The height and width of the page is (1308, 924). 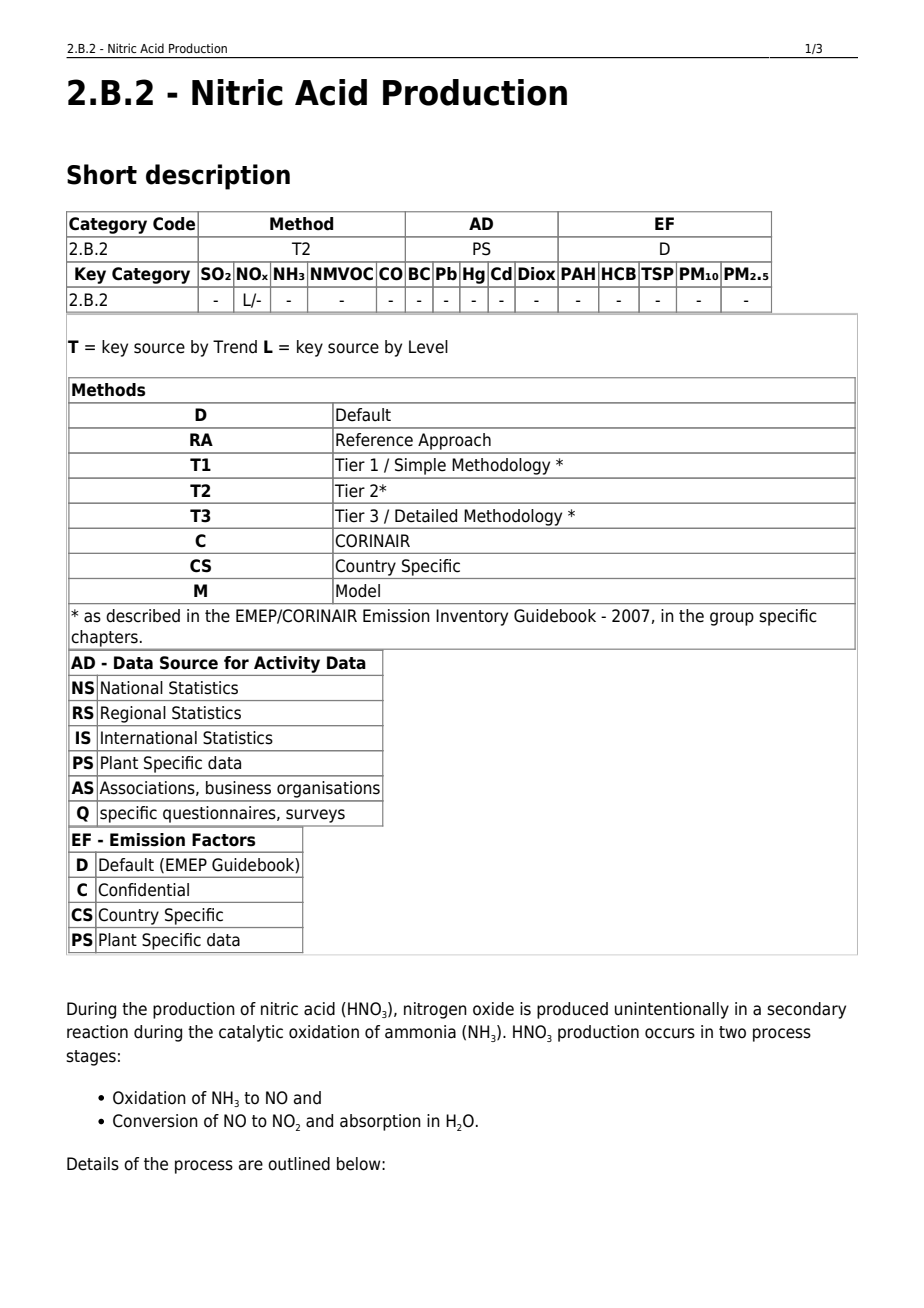 What do you see at coordinates (380, 1122) in the page?
I see `absorption` at bounding box center [380, 1122].
